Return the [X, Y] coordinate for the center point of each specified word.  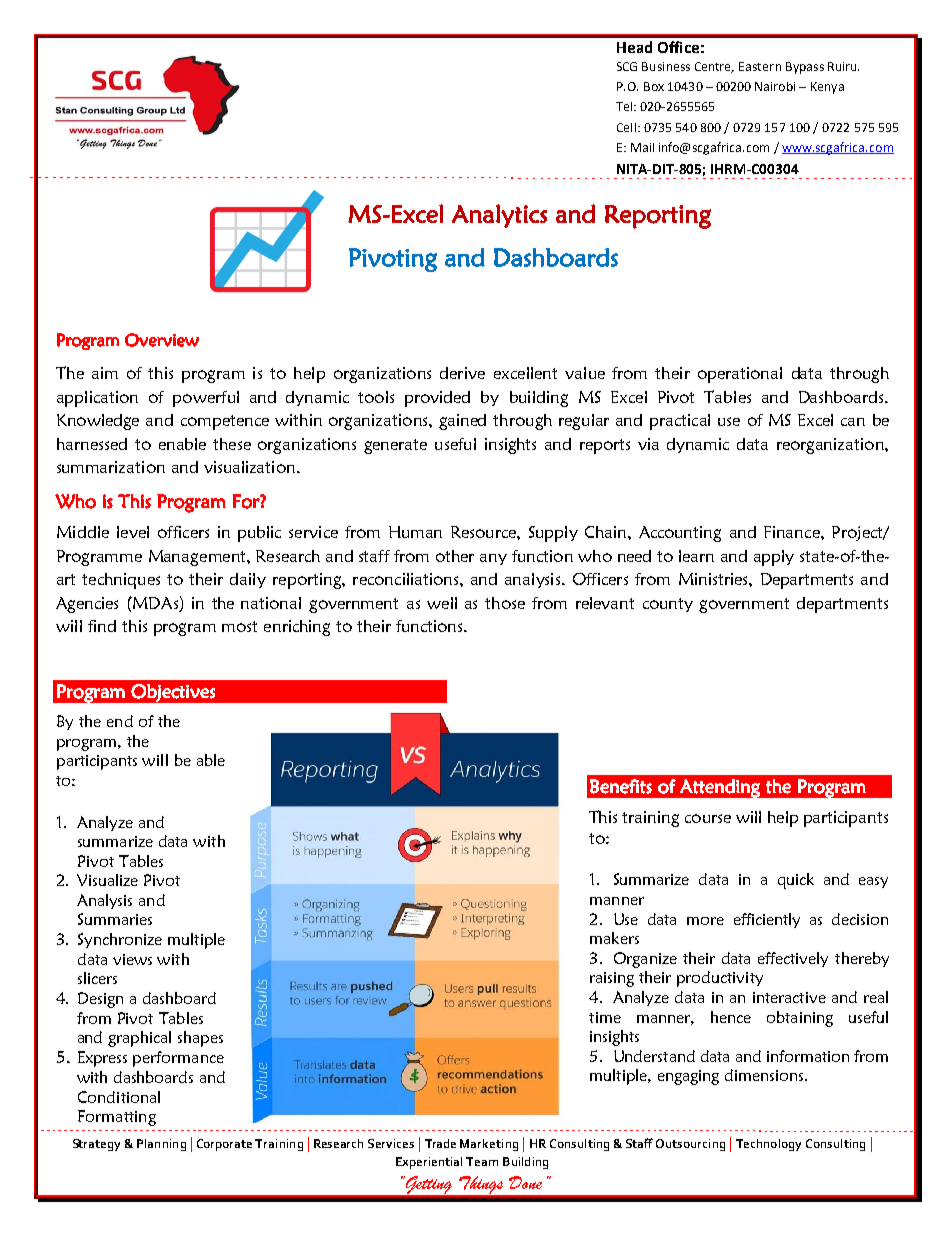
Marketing [489, 1145]
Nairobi [775, 86]
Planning [161, 1145]
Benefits [621, 786]
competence [225, 422]
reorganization [831, 446]
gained [462, 422]
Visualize [107, 880]
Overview [162, 340]
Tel [625, 106]
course [708, 818]
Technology [768, 1145]
